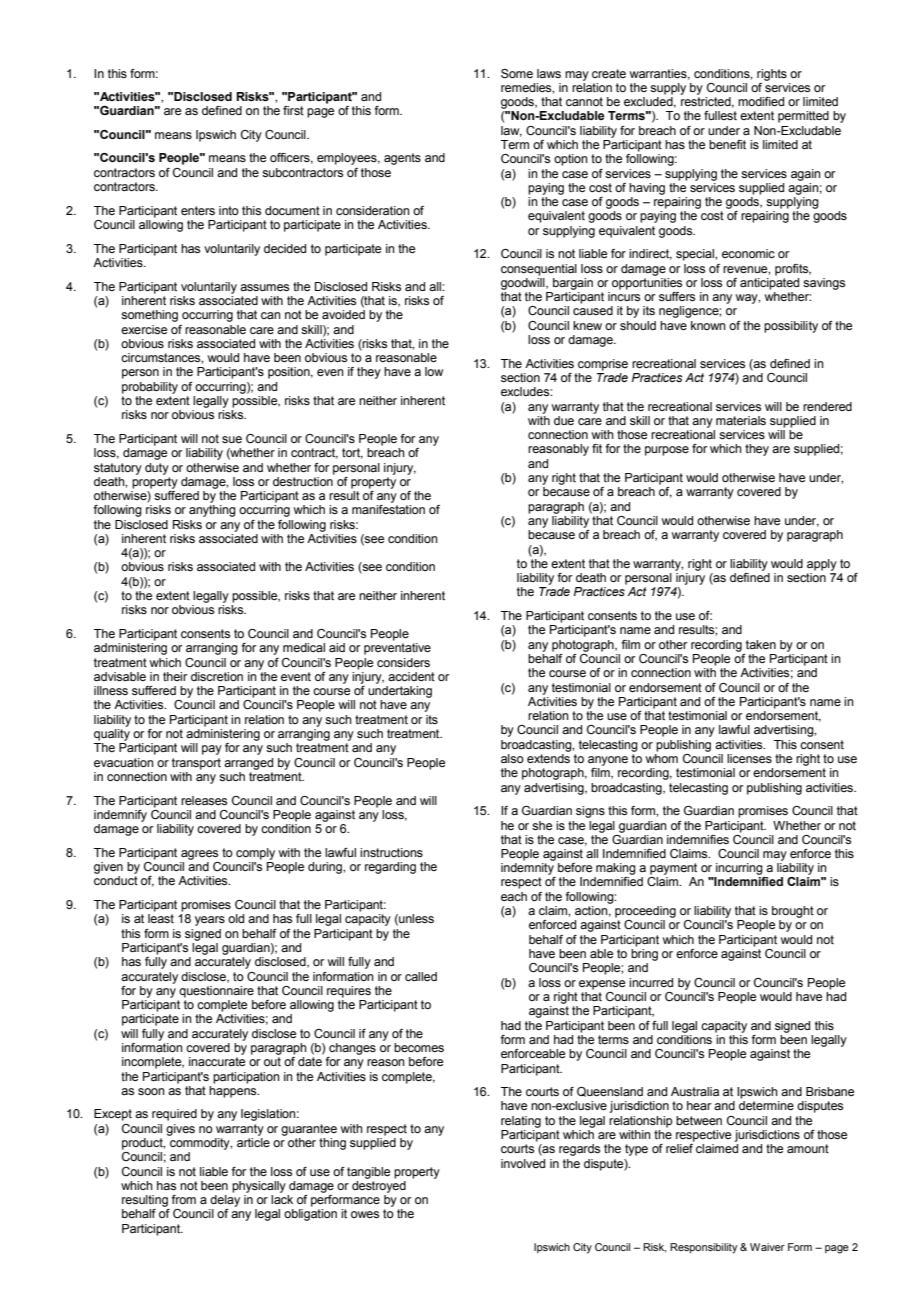  I want to click on first, so click(293, 110).
